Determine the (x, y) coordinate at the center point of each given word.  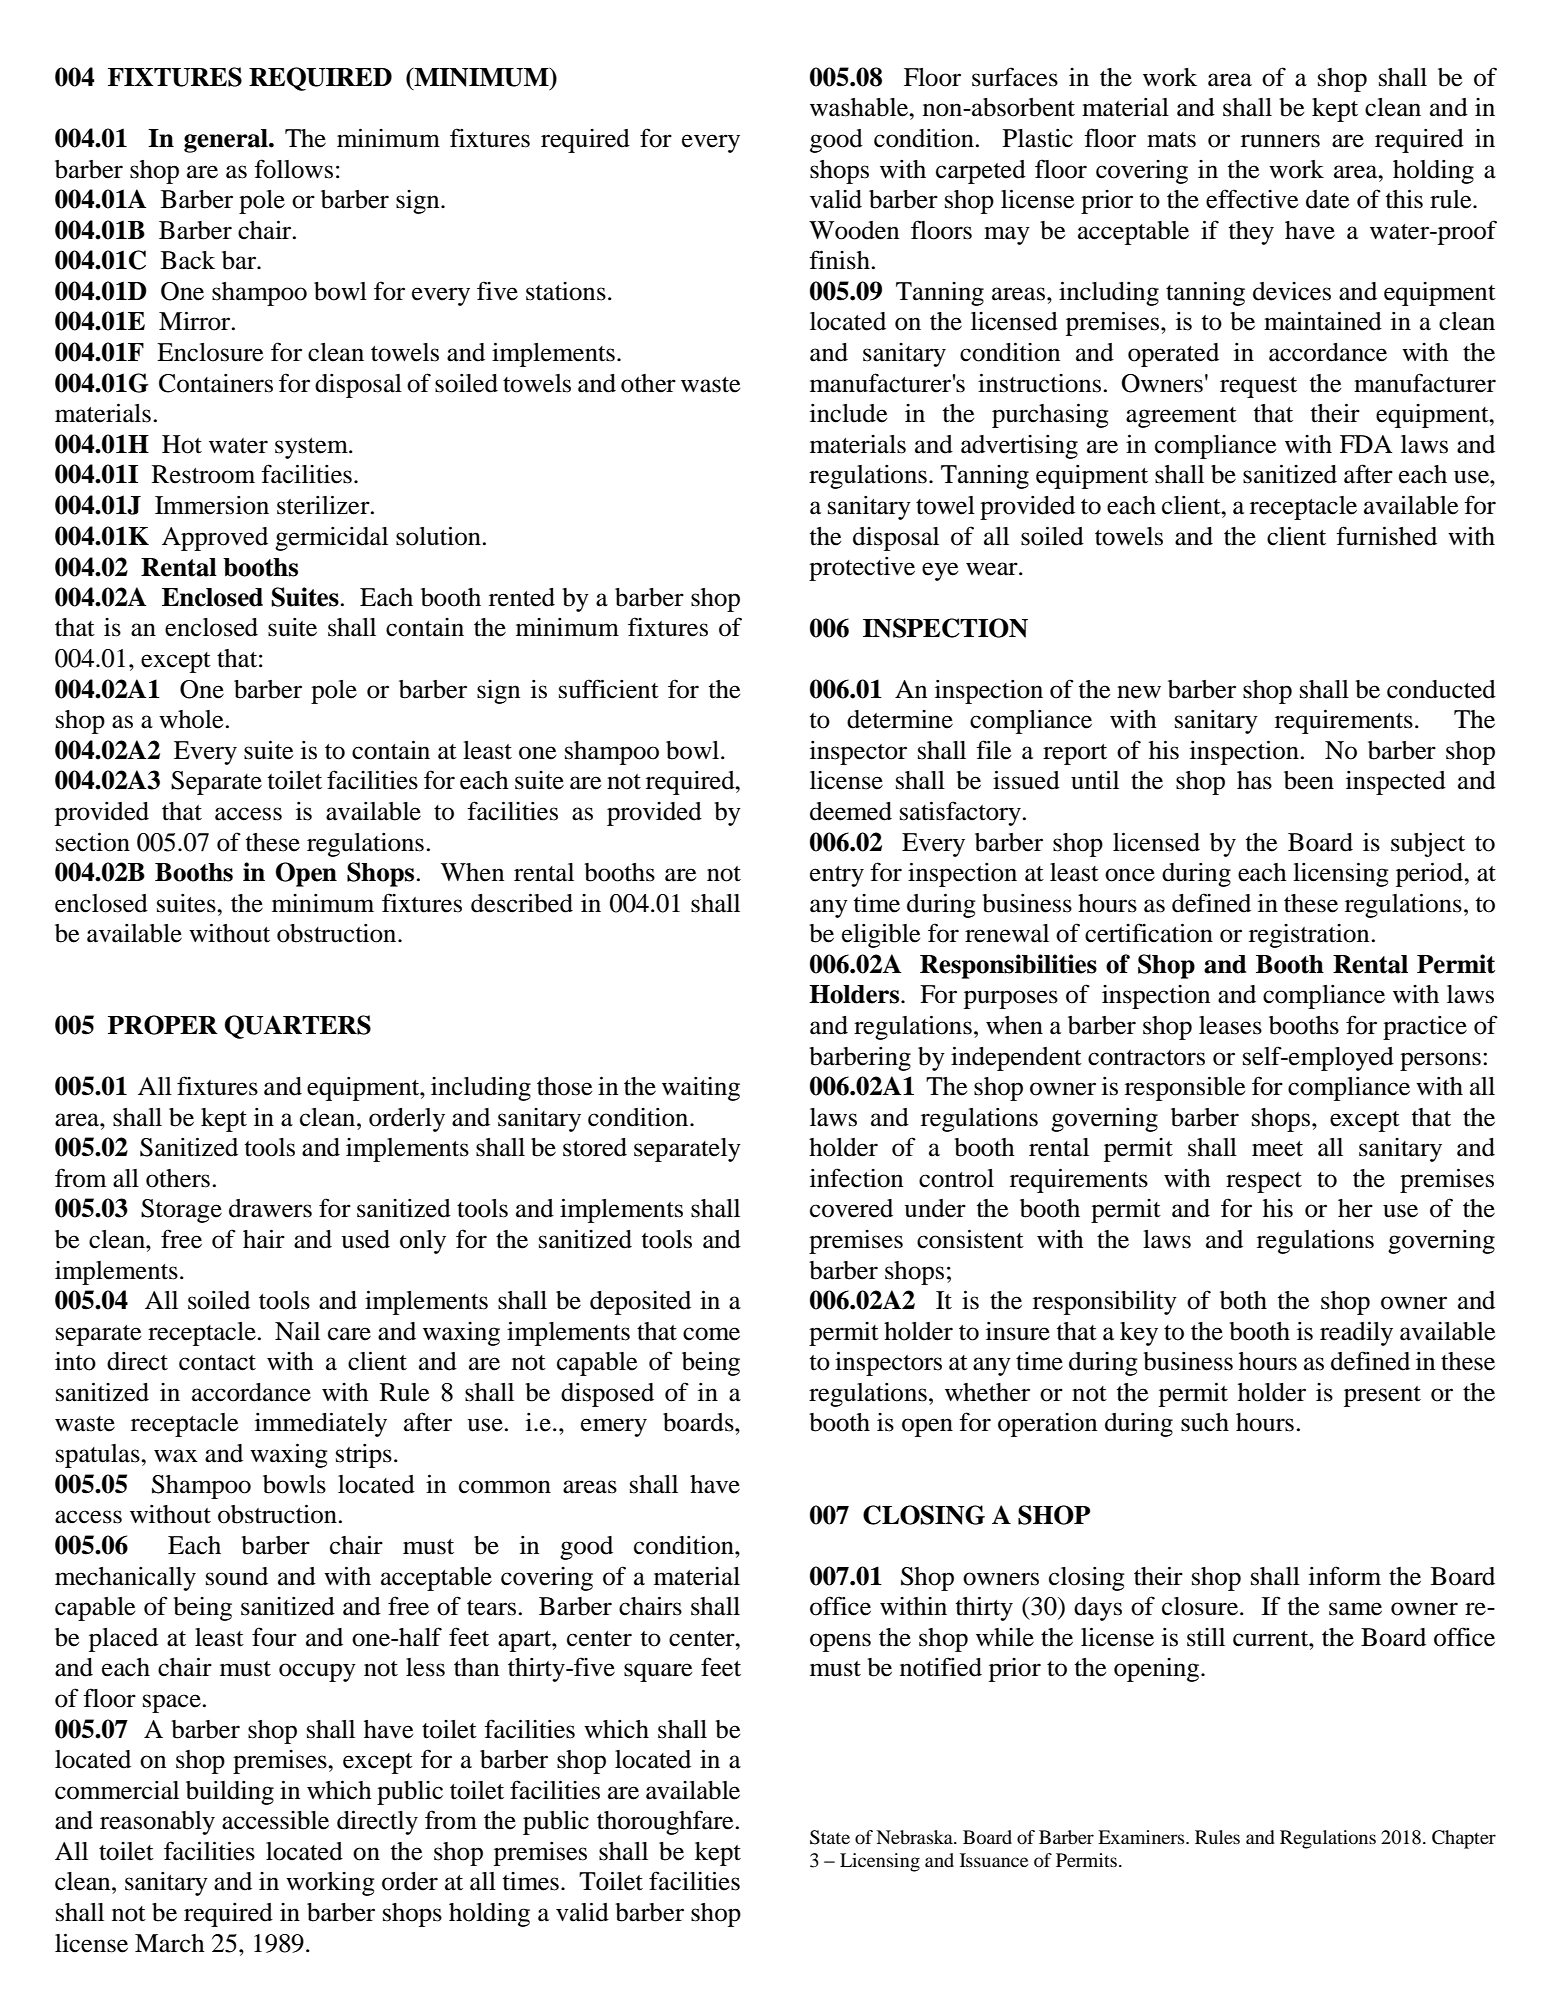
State (830, 1837)
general (227, 141)
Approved (215, 539)
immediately (321, 1424)
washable (860, 107)
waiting (701, 1089)
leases (1230, 1025)
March (170, 1943)
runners (1280, 141)
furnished (1386, 536)
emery (614, 1427)
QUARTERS (298, 1027)
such (1205, 1422)
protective (862, 569)
